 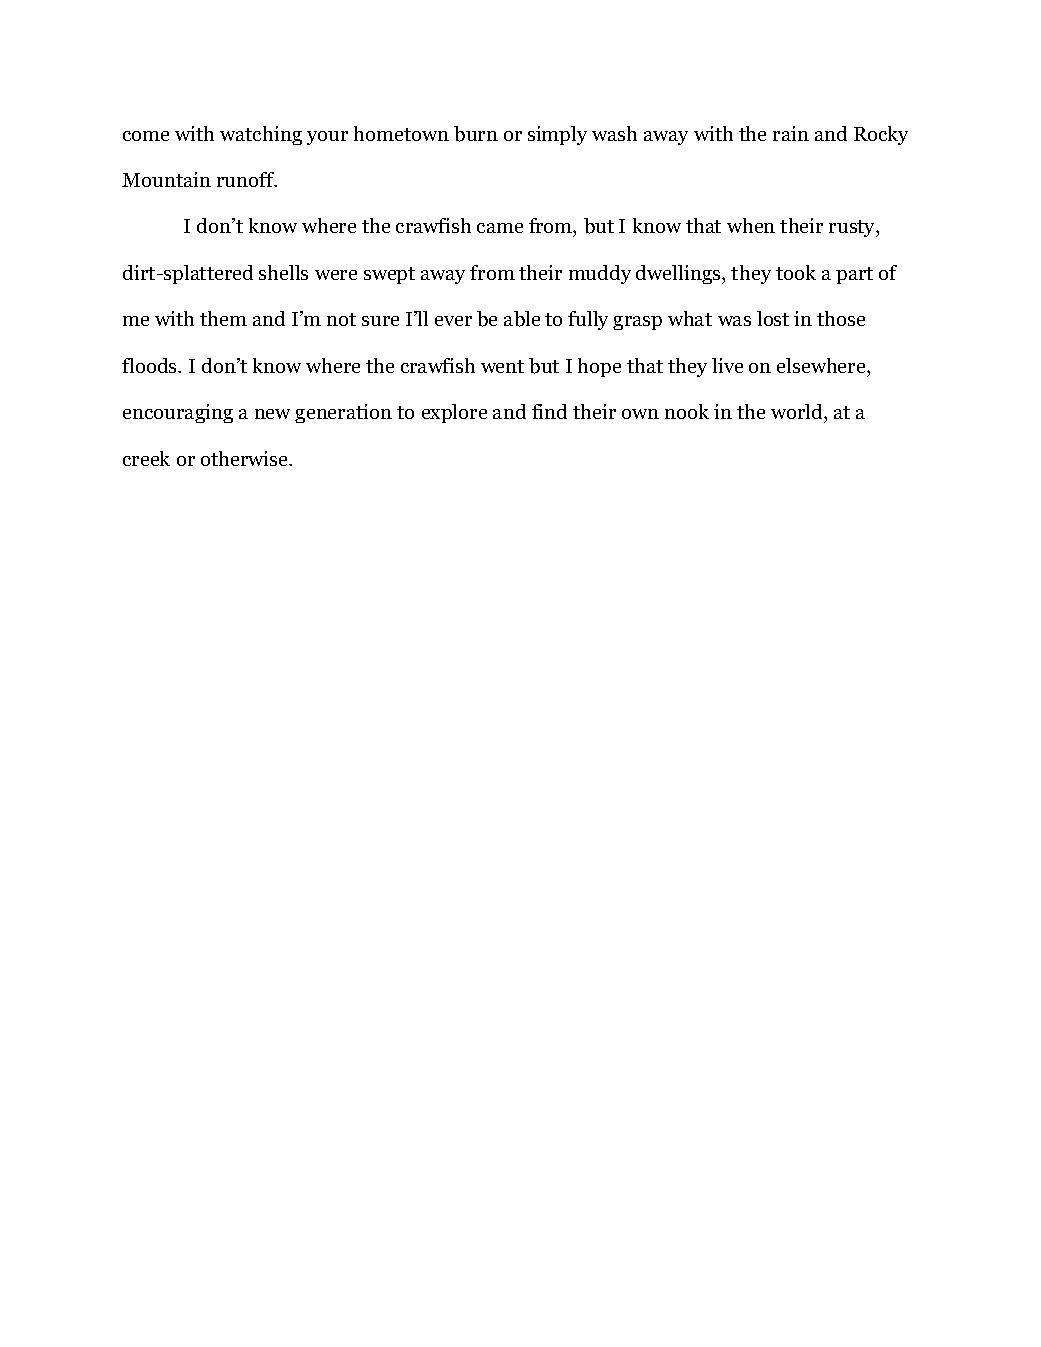 I want to click on watching, so click(x=261, y=135).
